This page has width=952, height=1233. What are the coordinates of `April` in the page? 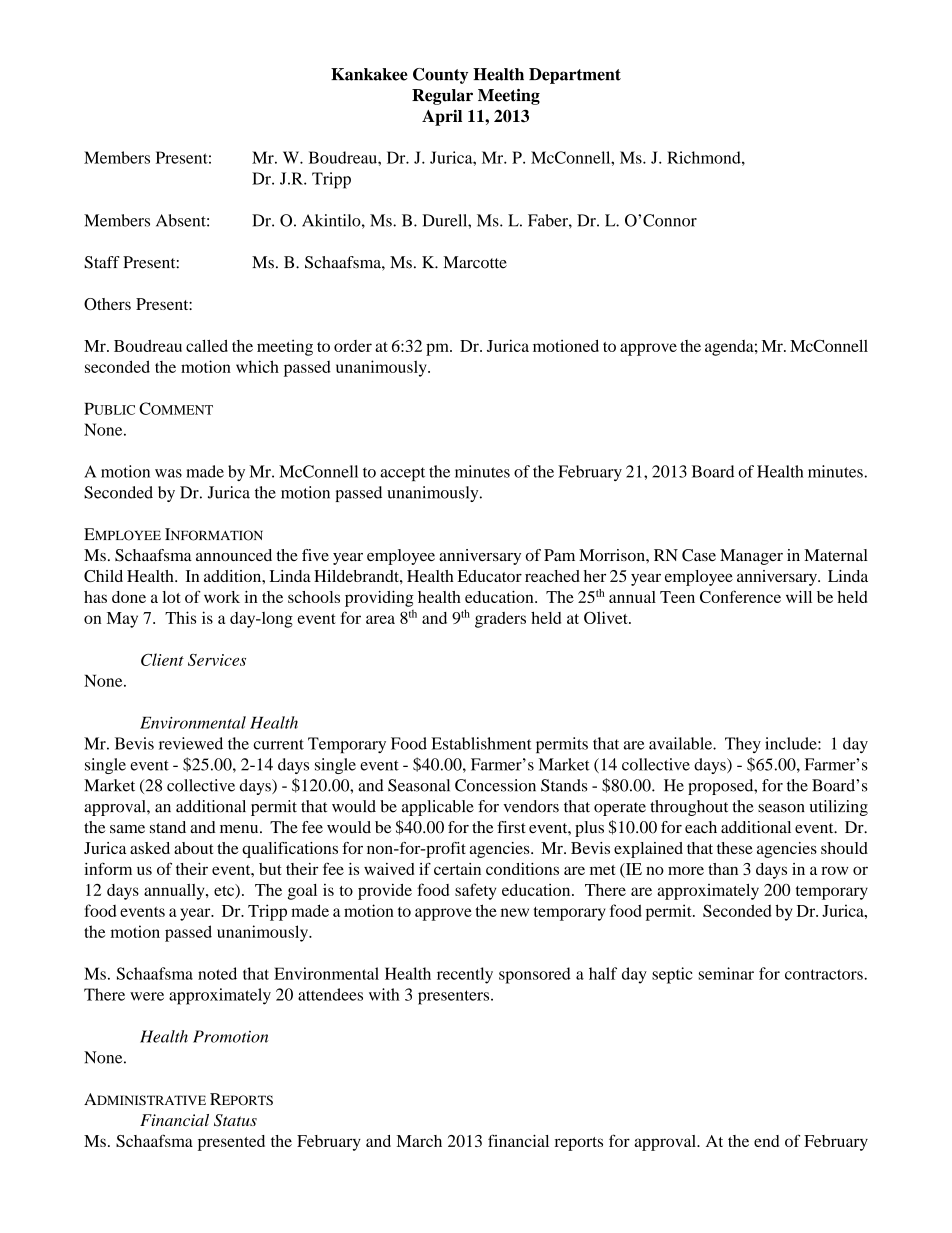 It's located at (442, 117).
